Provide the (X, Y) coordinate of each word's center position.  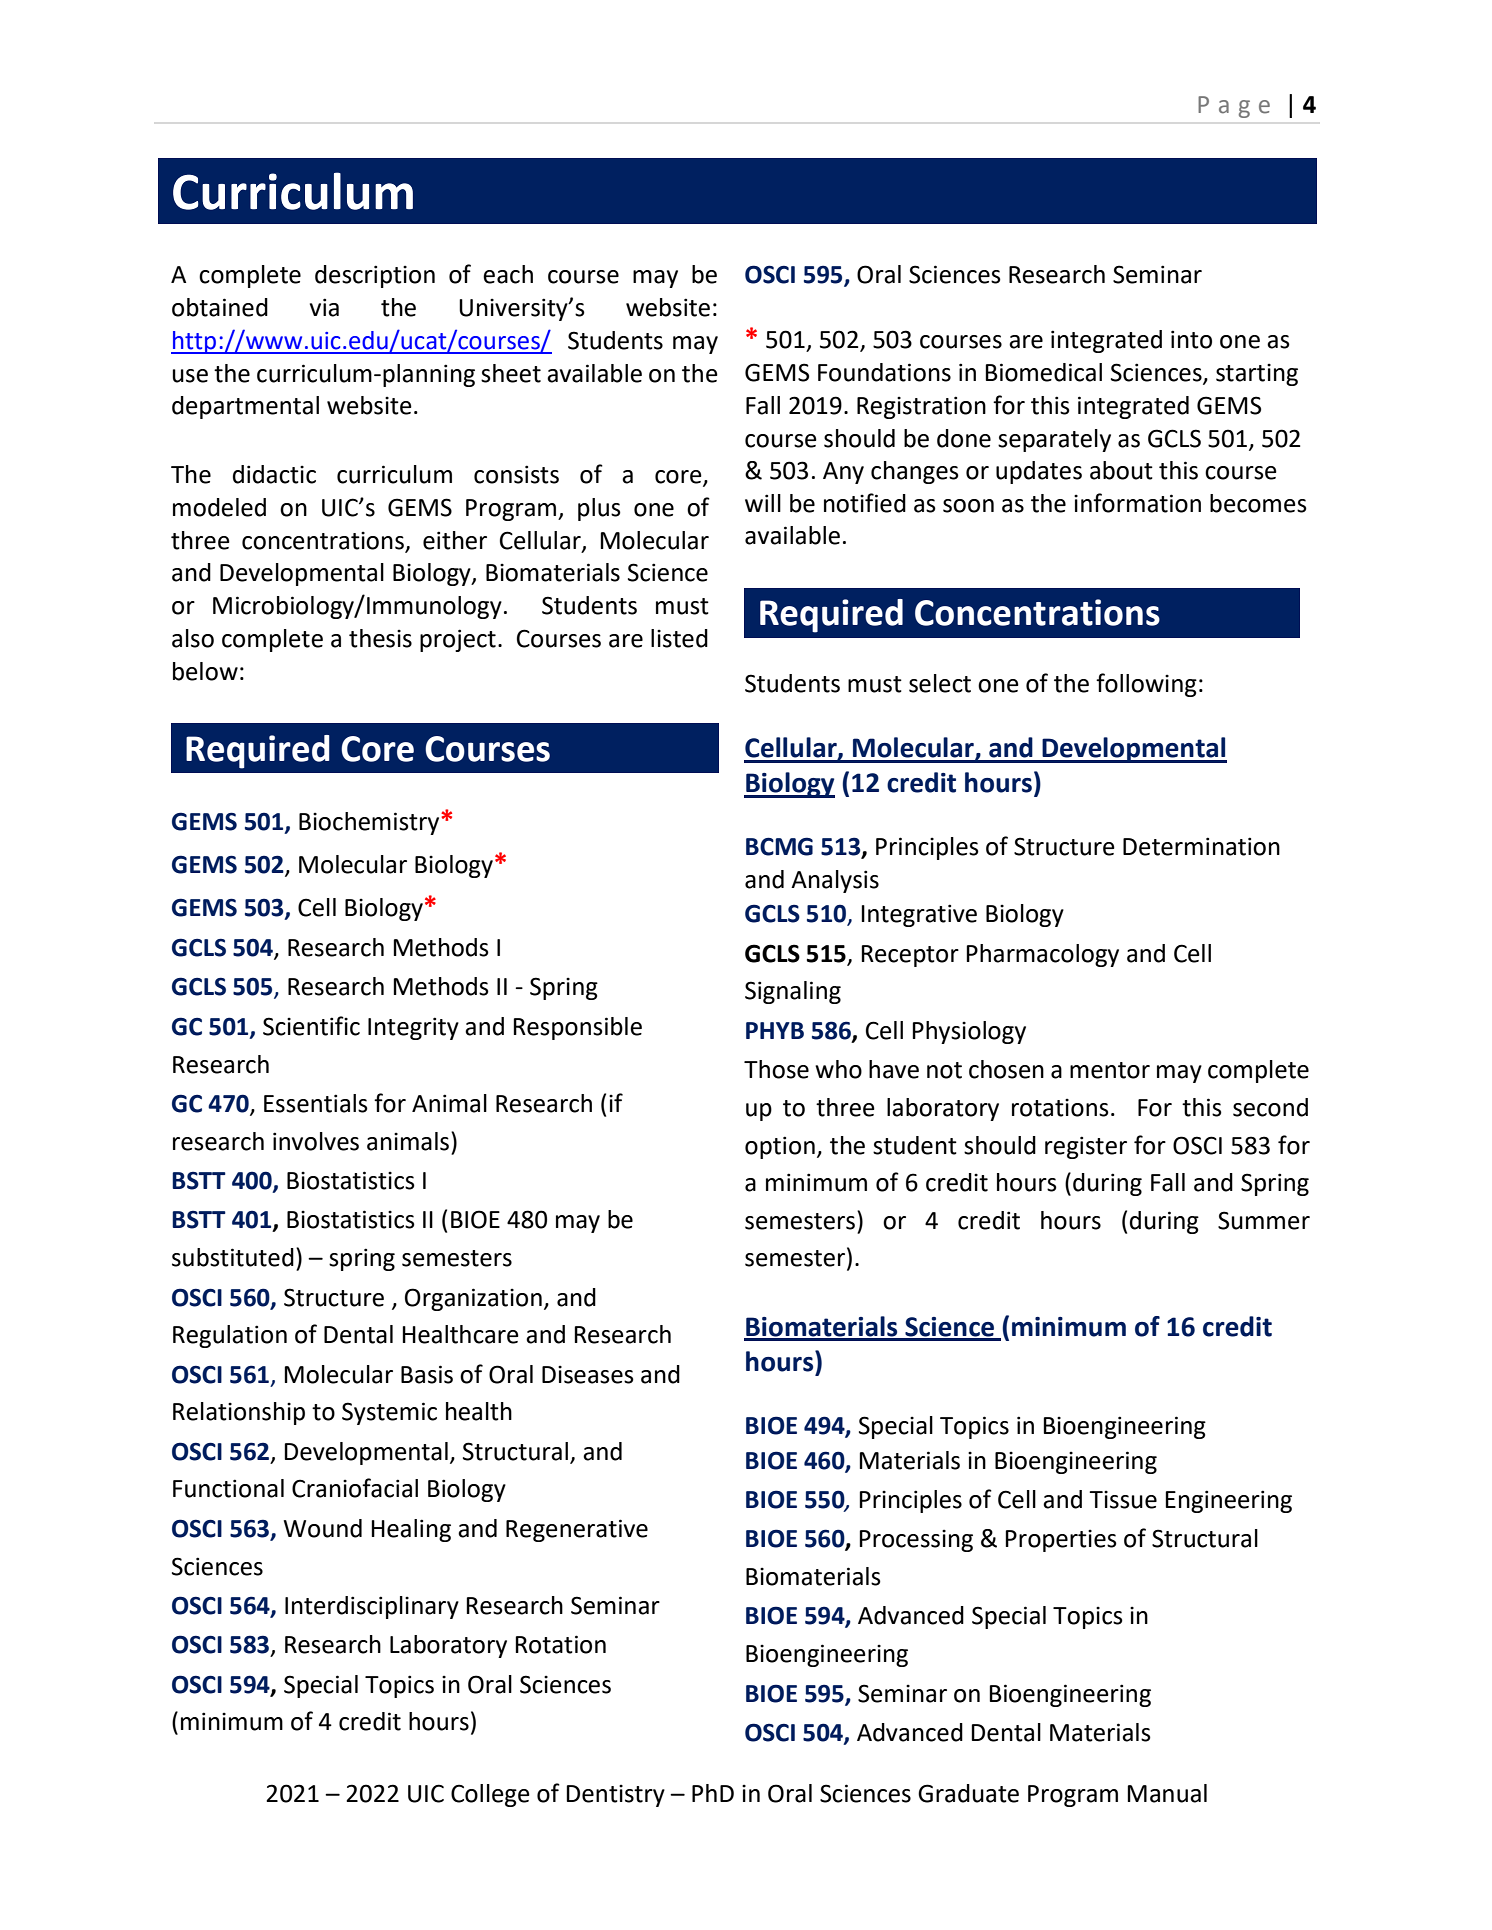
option (780, 1147)
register (1086, 1147)
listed (679, 638)
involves (316, 1141)
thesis (380, 638)
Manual (1167, 1793)
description (375, 276)
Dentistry (615, 1795)
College (490, 1795)
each (508, 274)
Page (1234, 107)
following (1146, 685)
